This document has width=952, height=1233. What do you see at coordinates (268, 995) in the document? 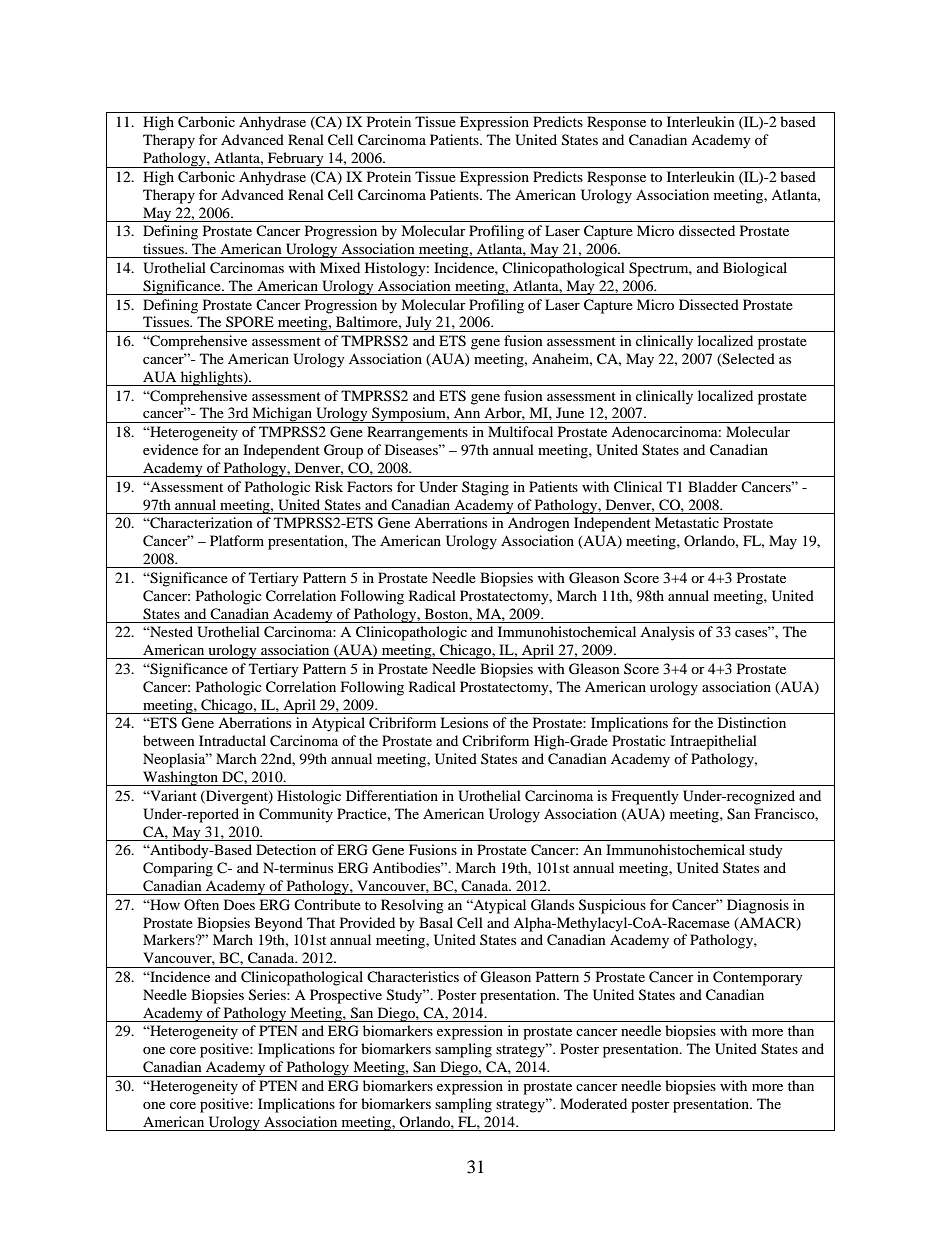
I see `Series` at bounding box center [268, 995].
